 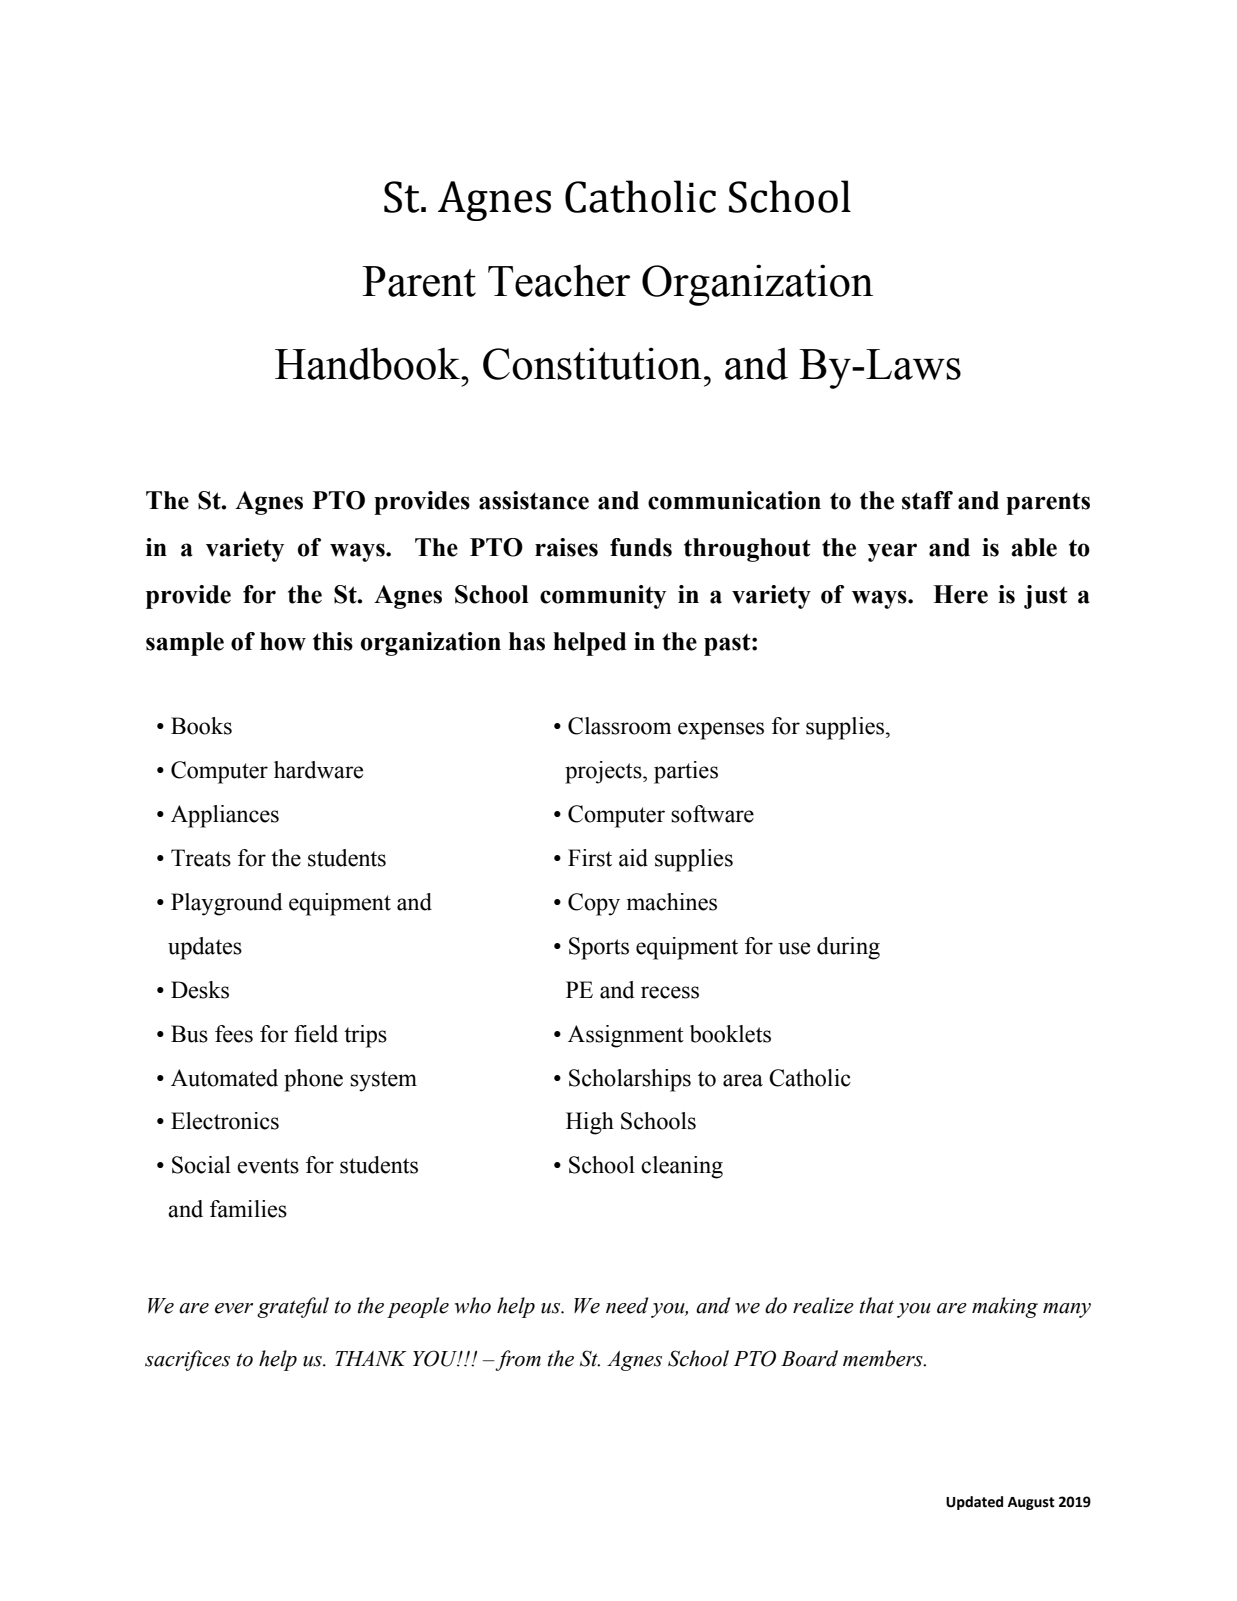 I want to click on events, so click(x=268, y=1166).
